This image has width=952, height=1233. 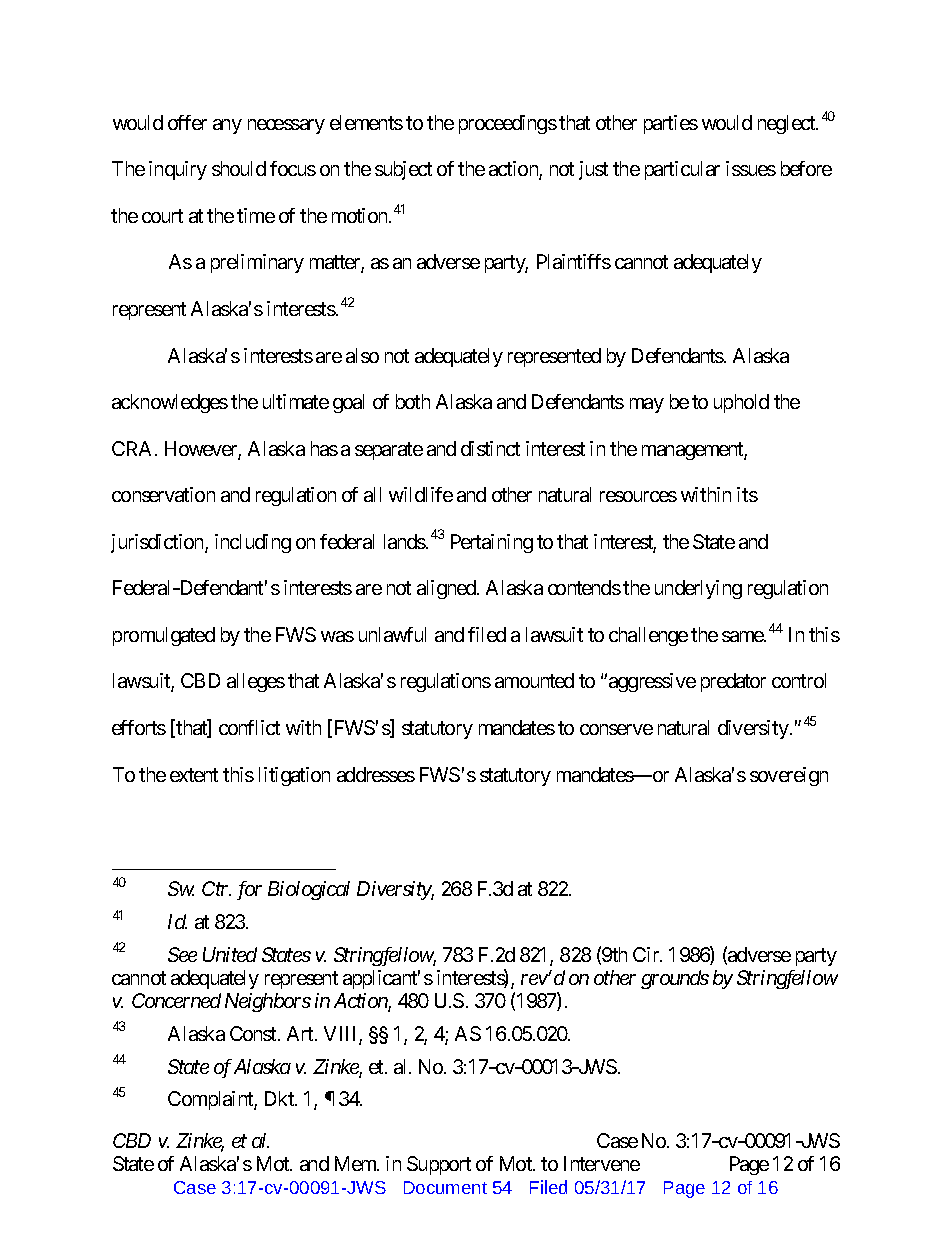 I want to click on should, so click(x=239, y=168).
